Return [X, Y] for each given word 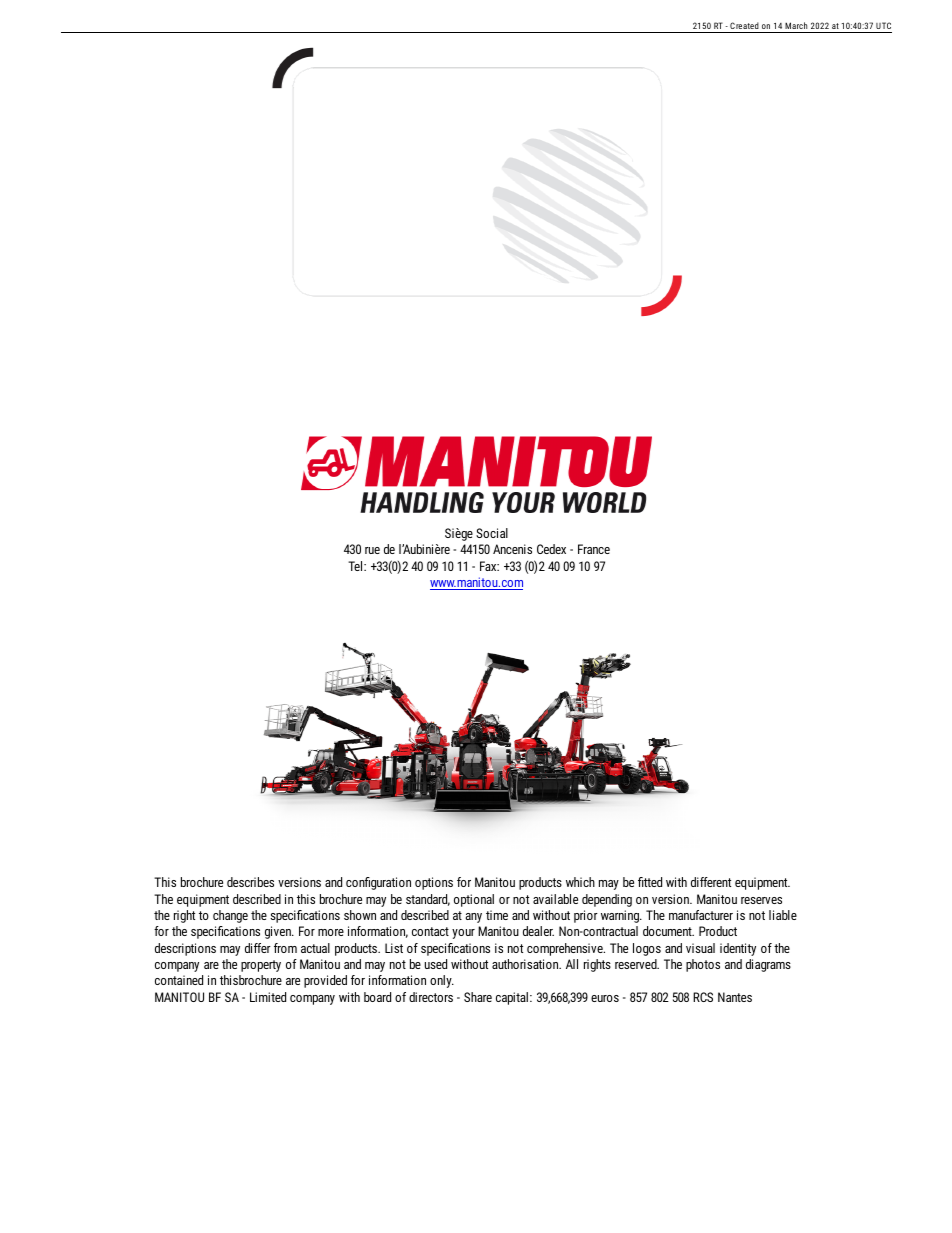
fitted [650, 882]
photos [703, 965]
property [261, 966]
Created [744, 27]
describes [250, 882]
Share [478, 997]
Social [492, 533]
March [796, 27]
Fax [489, 566]
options [434, 883]
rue [372, 550]
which [580, 882]
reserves [761, 900]
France [594, 549]
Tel [356, 566]
